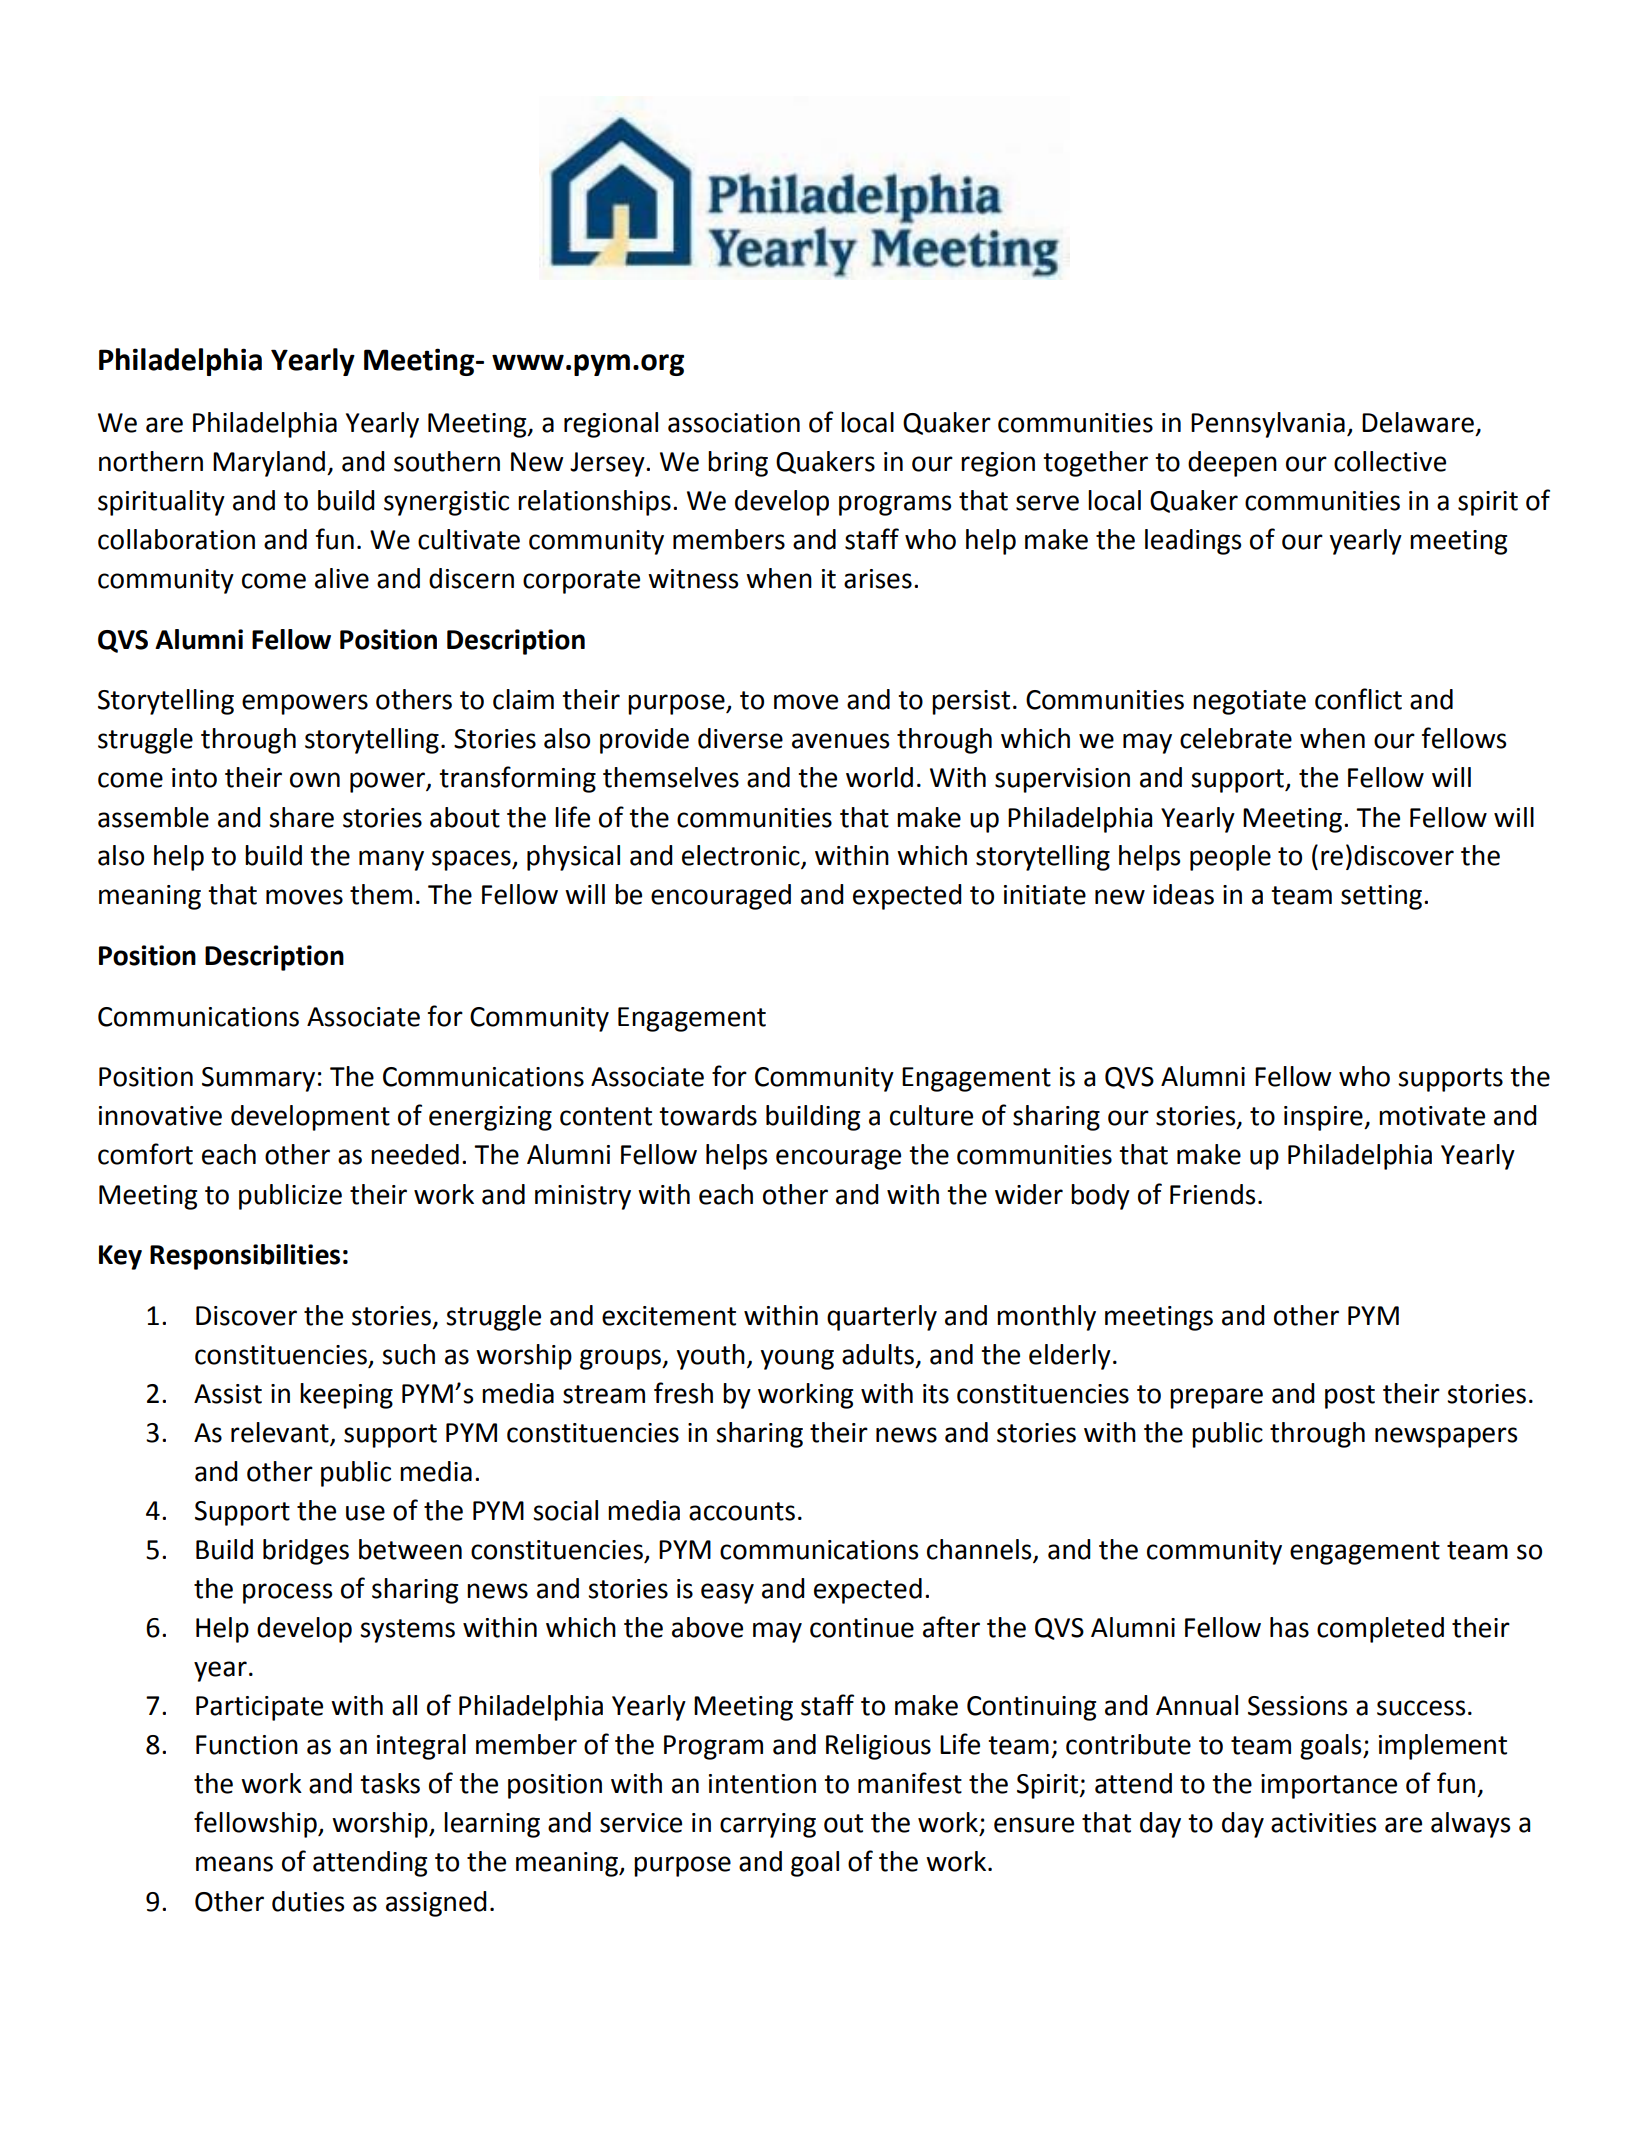 This image has width=1649, height=2134. What do you see at coordinates (234, 1864) in the image?
I see `means` at bounding box center [234, 1864].
